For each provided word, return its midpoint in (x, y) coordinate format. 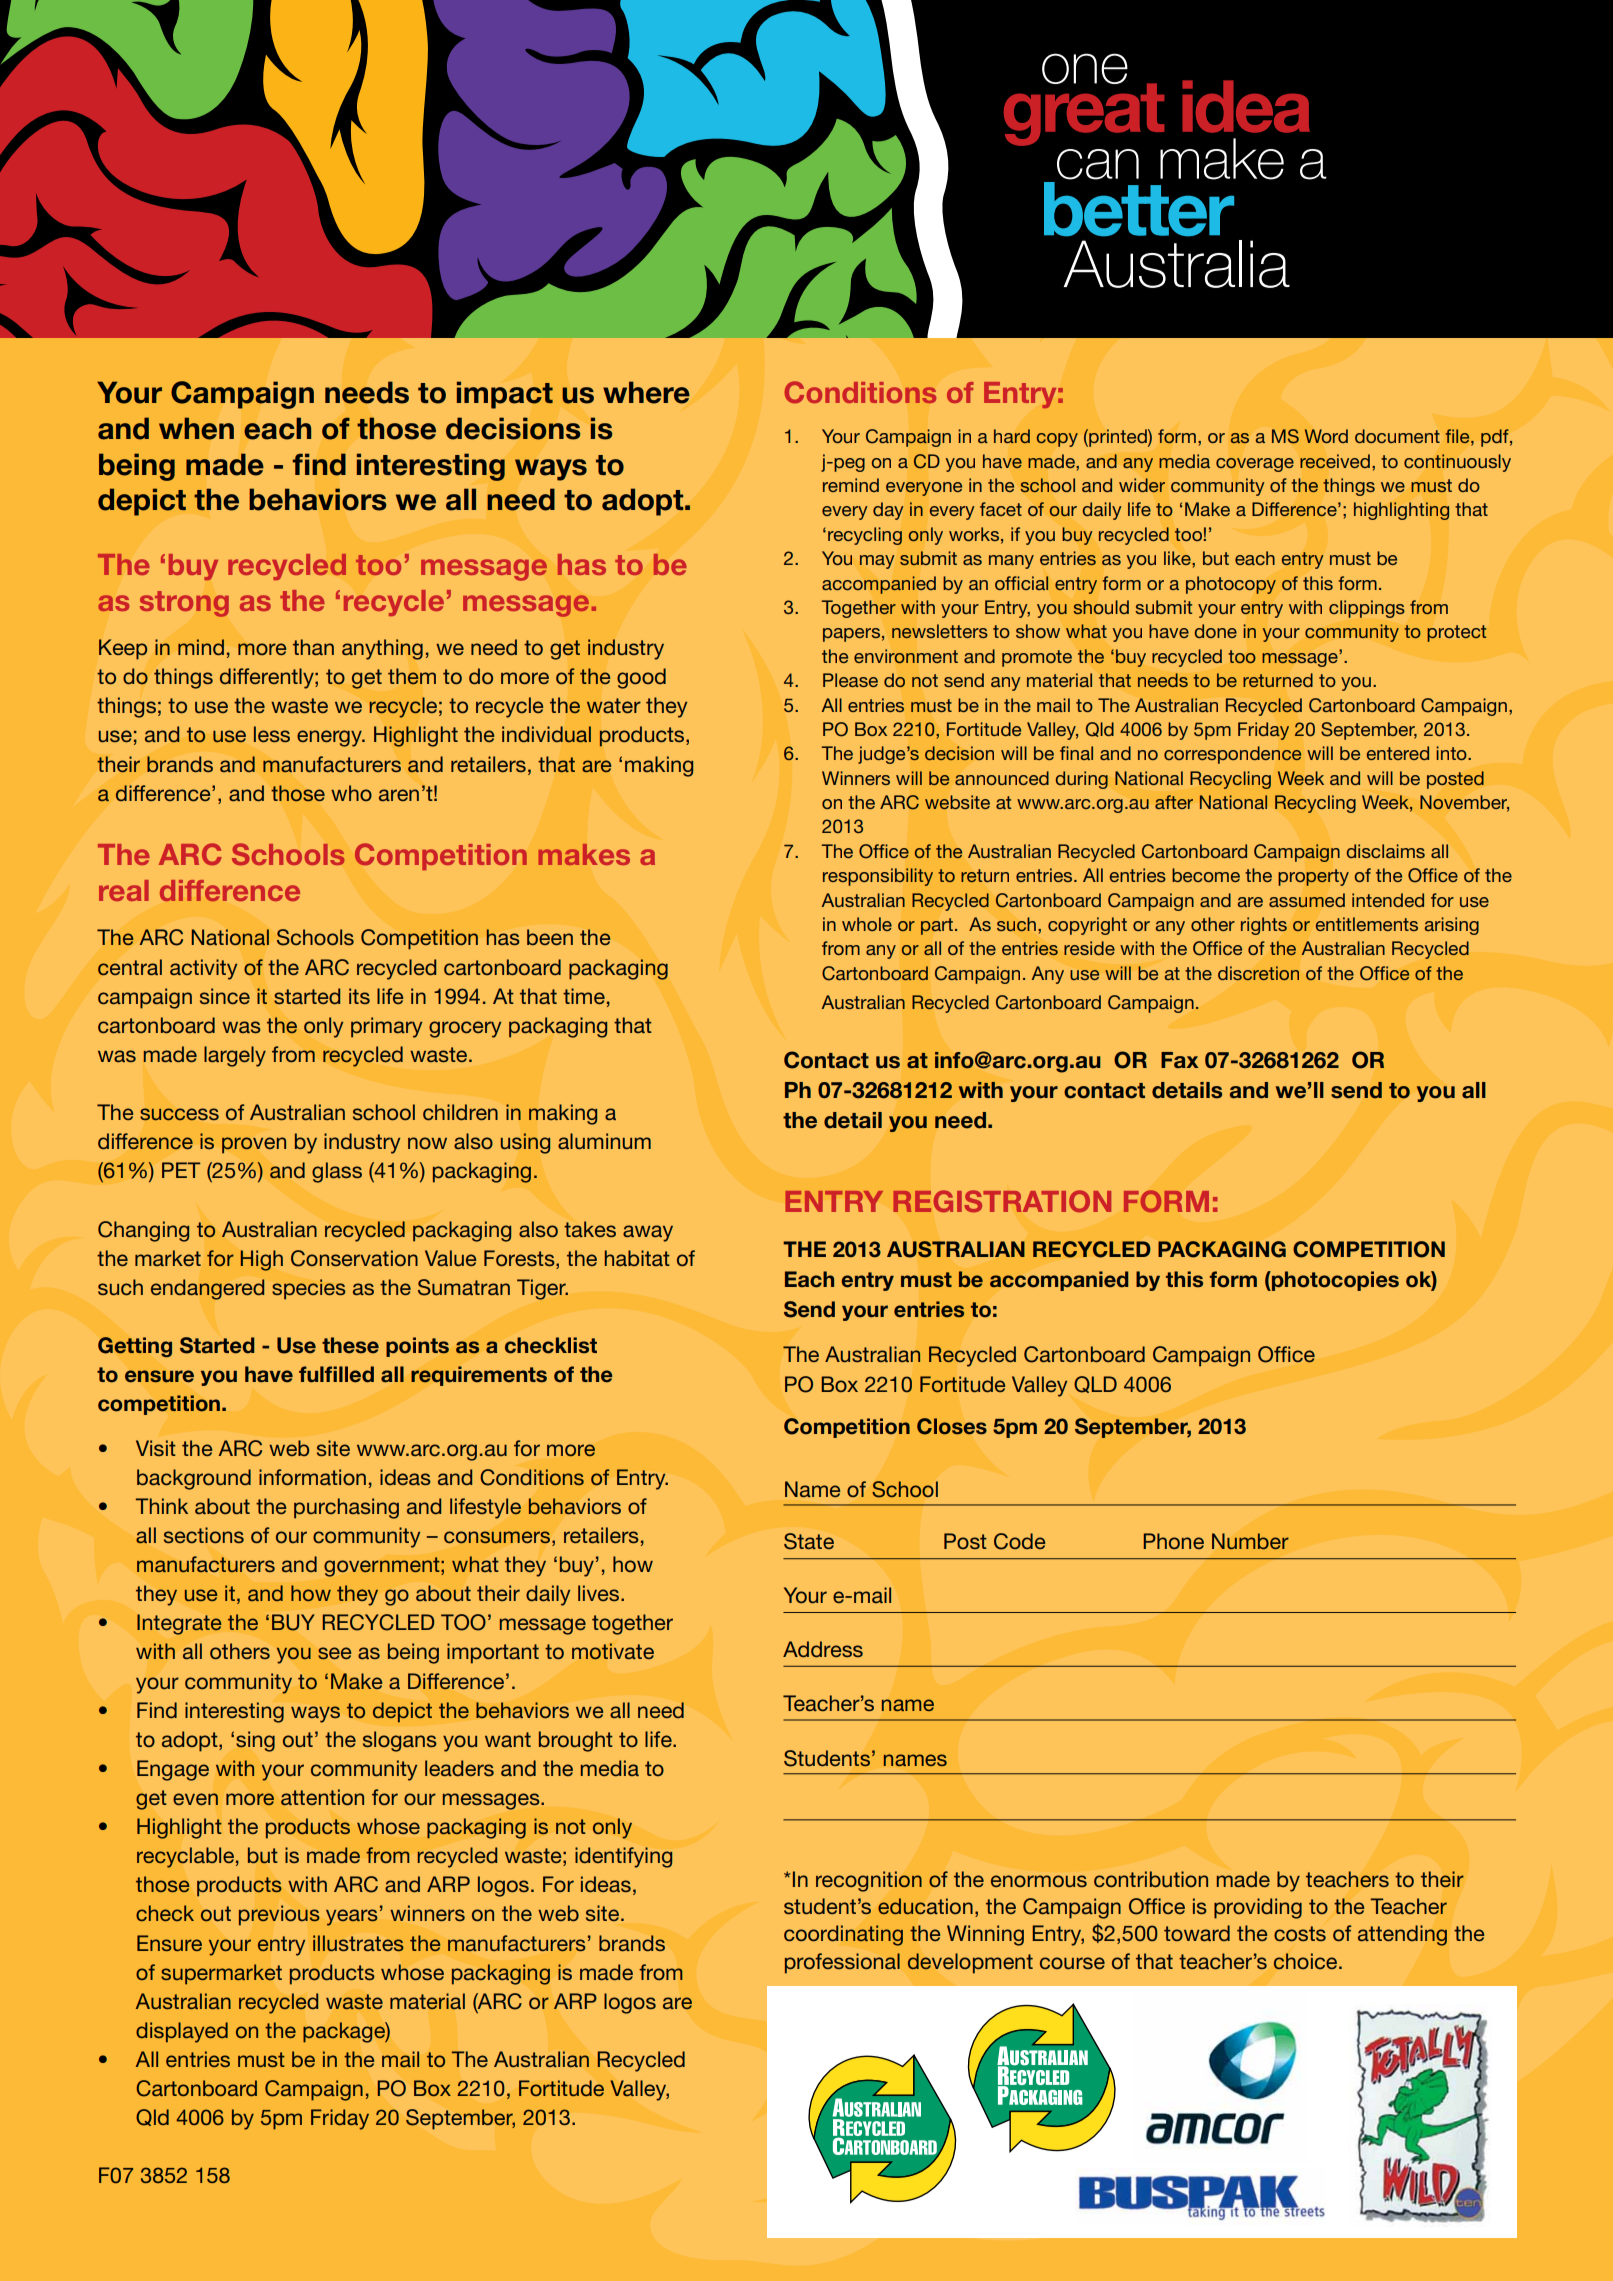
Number (1250, 1541)
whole (867, 924)
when (196, 428)
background (194, 1479)
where (646, 392)
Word (1326, 436)
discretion (1258, 973)
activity (203, 969)
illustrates (358, 1943)
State (809, 1541)
